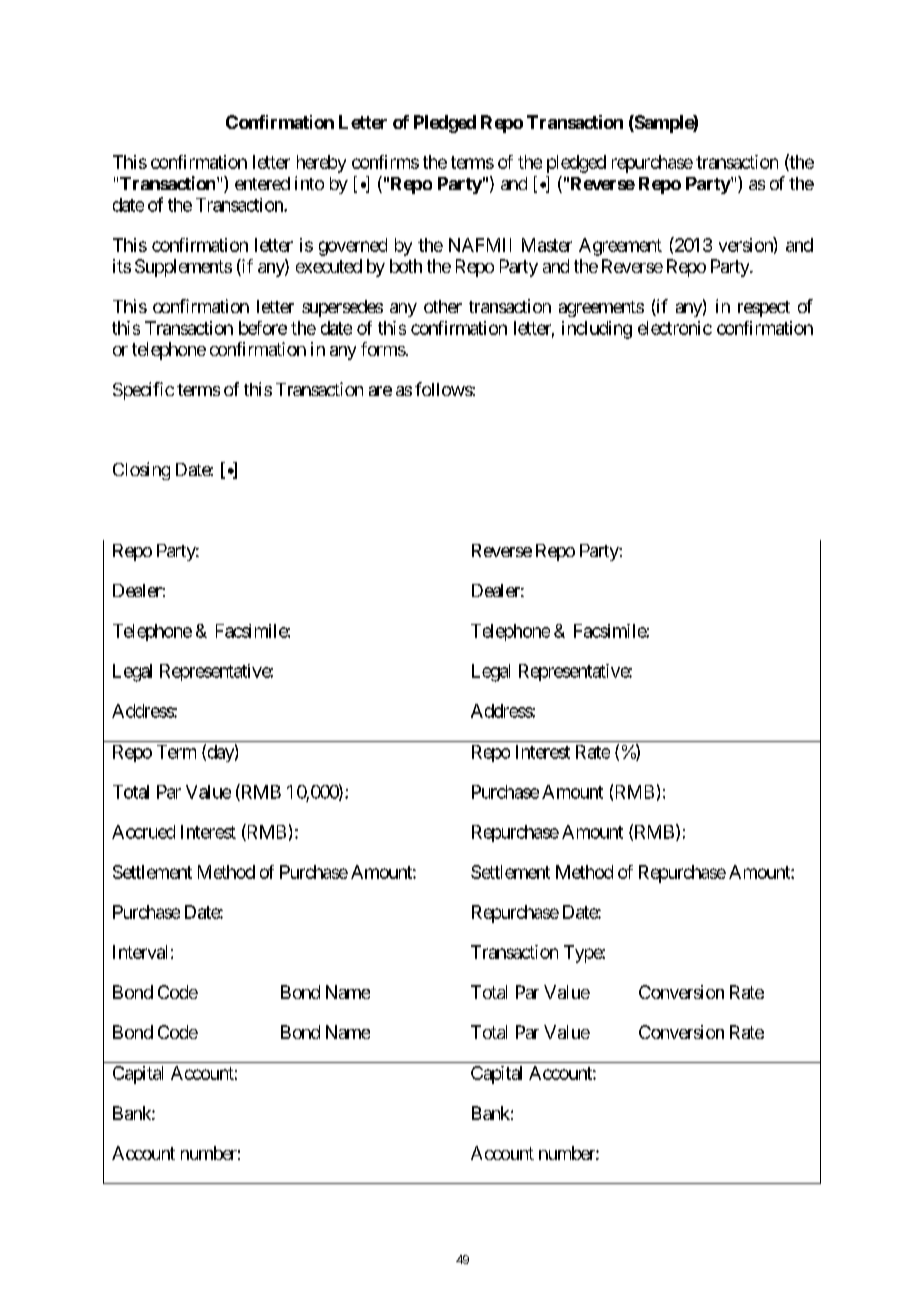  What do you see at coordinates (675, 328) in the image?
I see `electronic` at bounding box center [675, 328].
